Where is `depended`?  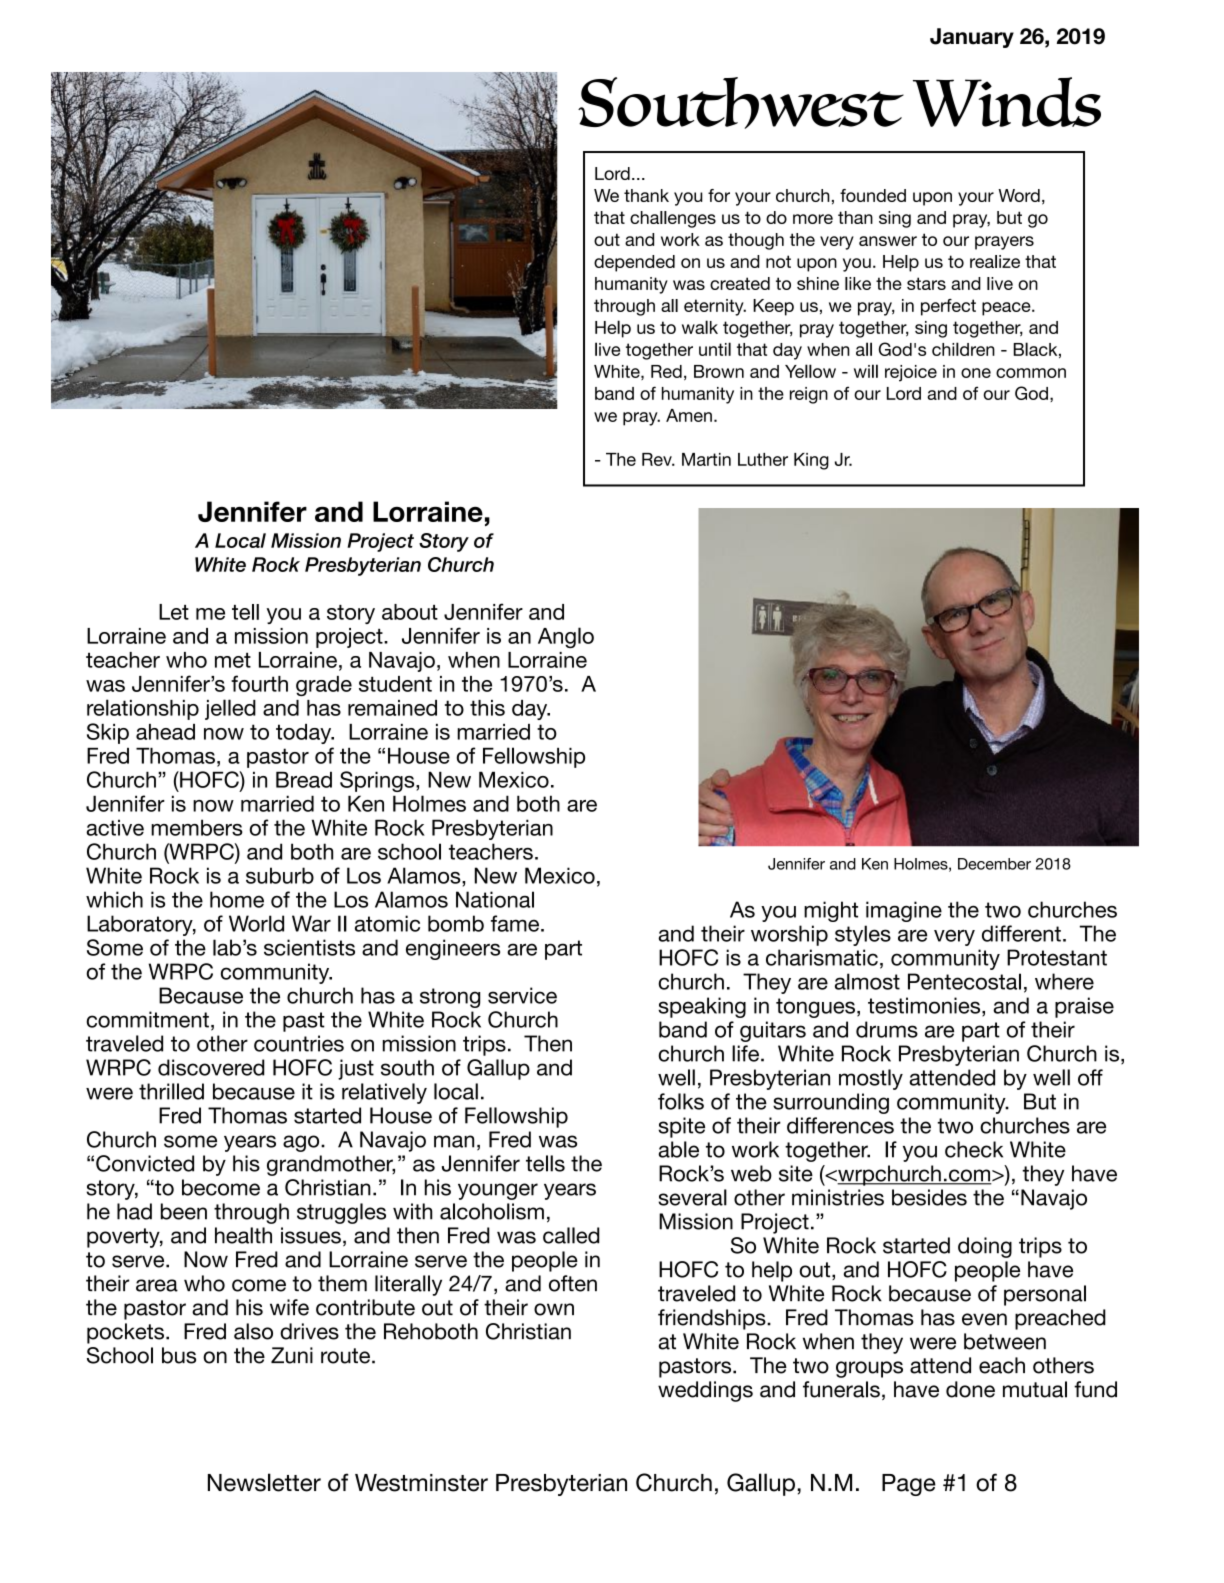 depended is located at coordinates (634, 263).
